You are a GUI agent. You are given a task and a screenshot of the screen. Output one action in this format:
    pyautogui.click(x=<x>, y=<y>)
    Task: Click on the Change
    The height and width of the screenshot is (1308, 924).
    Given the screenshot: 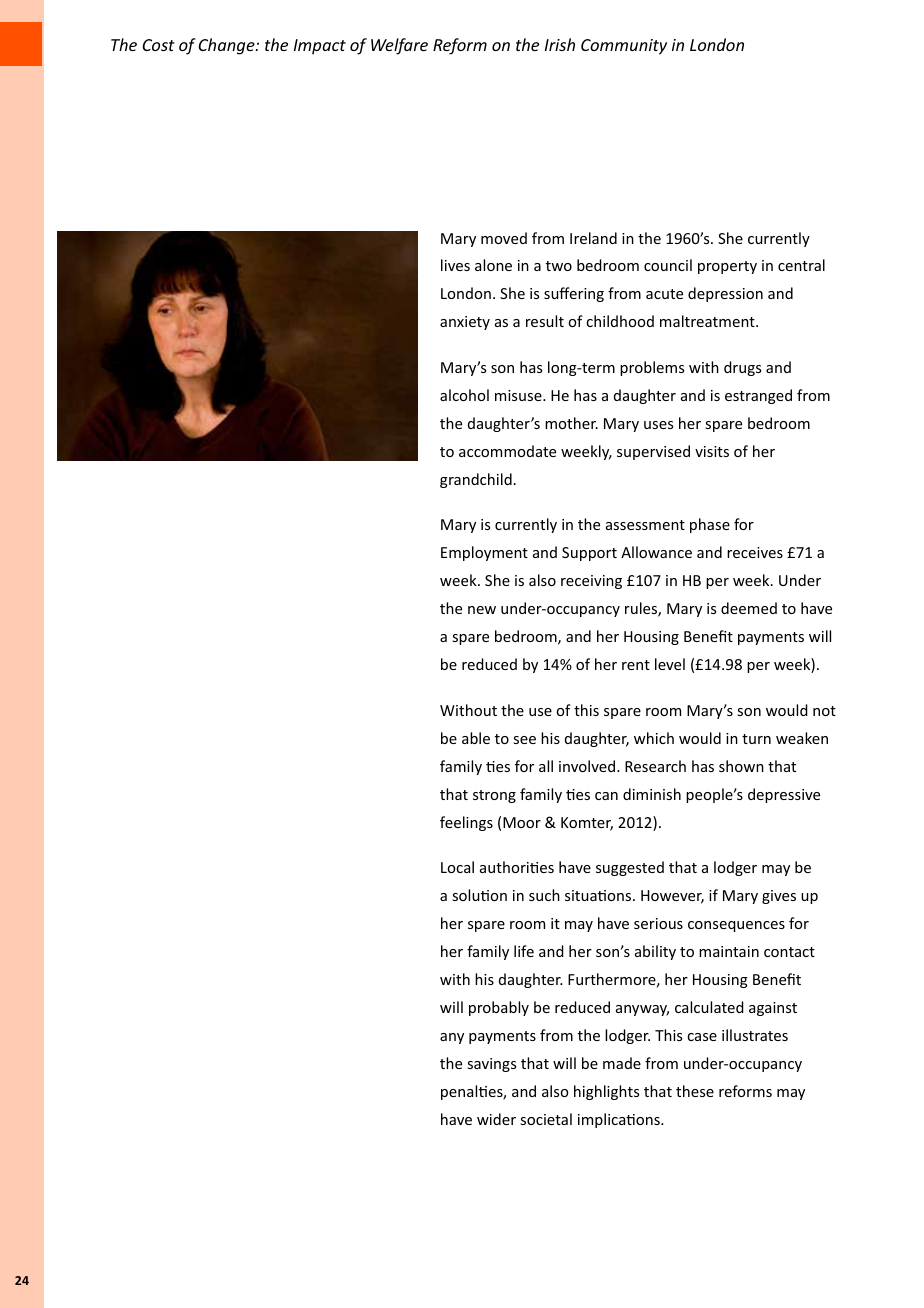 What is the action you would take?
    pyautogui.click(x=228, y=46)
